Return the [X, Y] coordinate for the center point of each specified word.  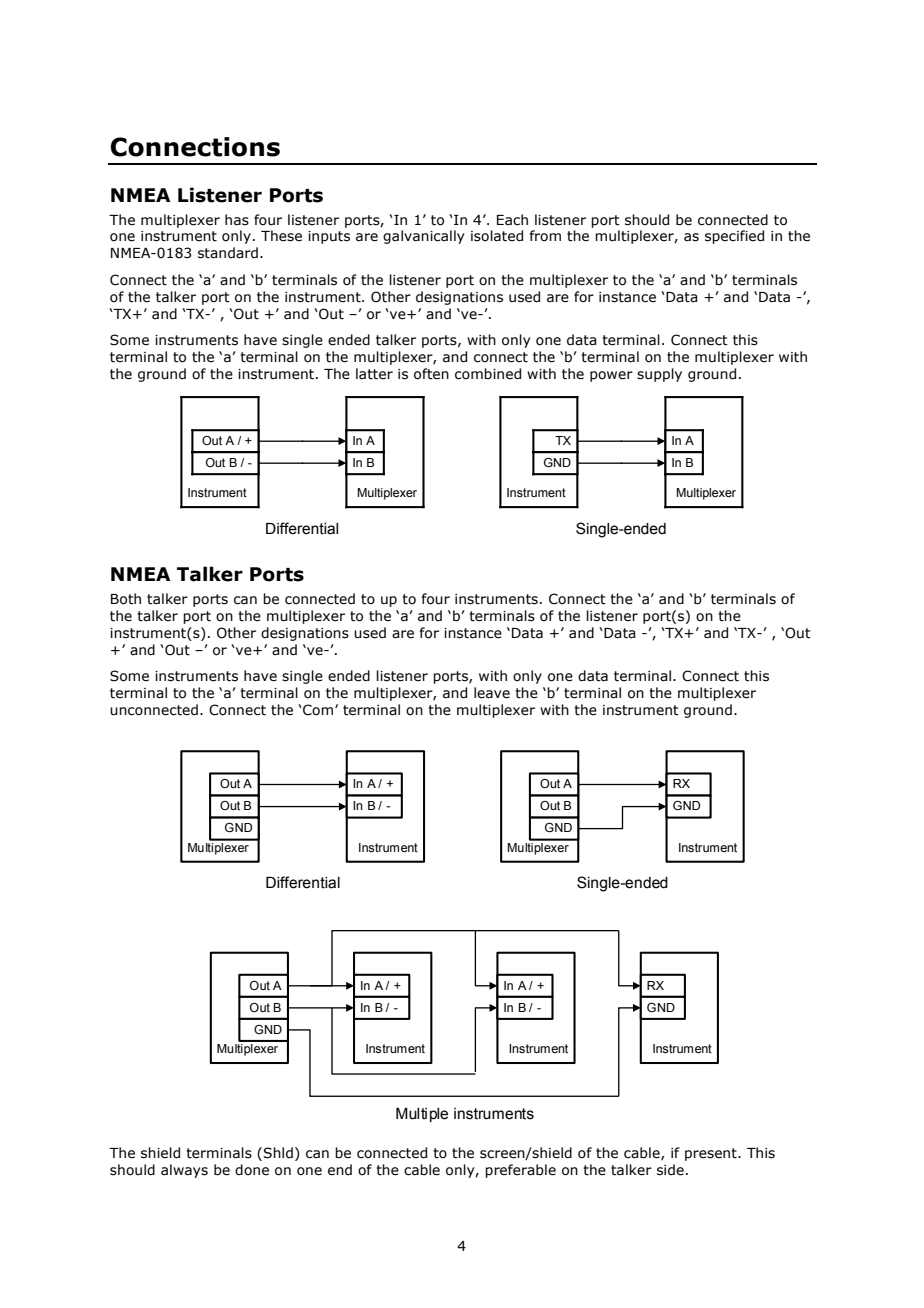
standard [228, 253]
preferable [520, 1171]
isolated [497, 236]
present [712, 1154]
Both [126, 599]
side [670, 1170]
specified [734, 237]
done [252, 1170]
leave [492, 693]
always [184, 1171]
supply [659, 375]
